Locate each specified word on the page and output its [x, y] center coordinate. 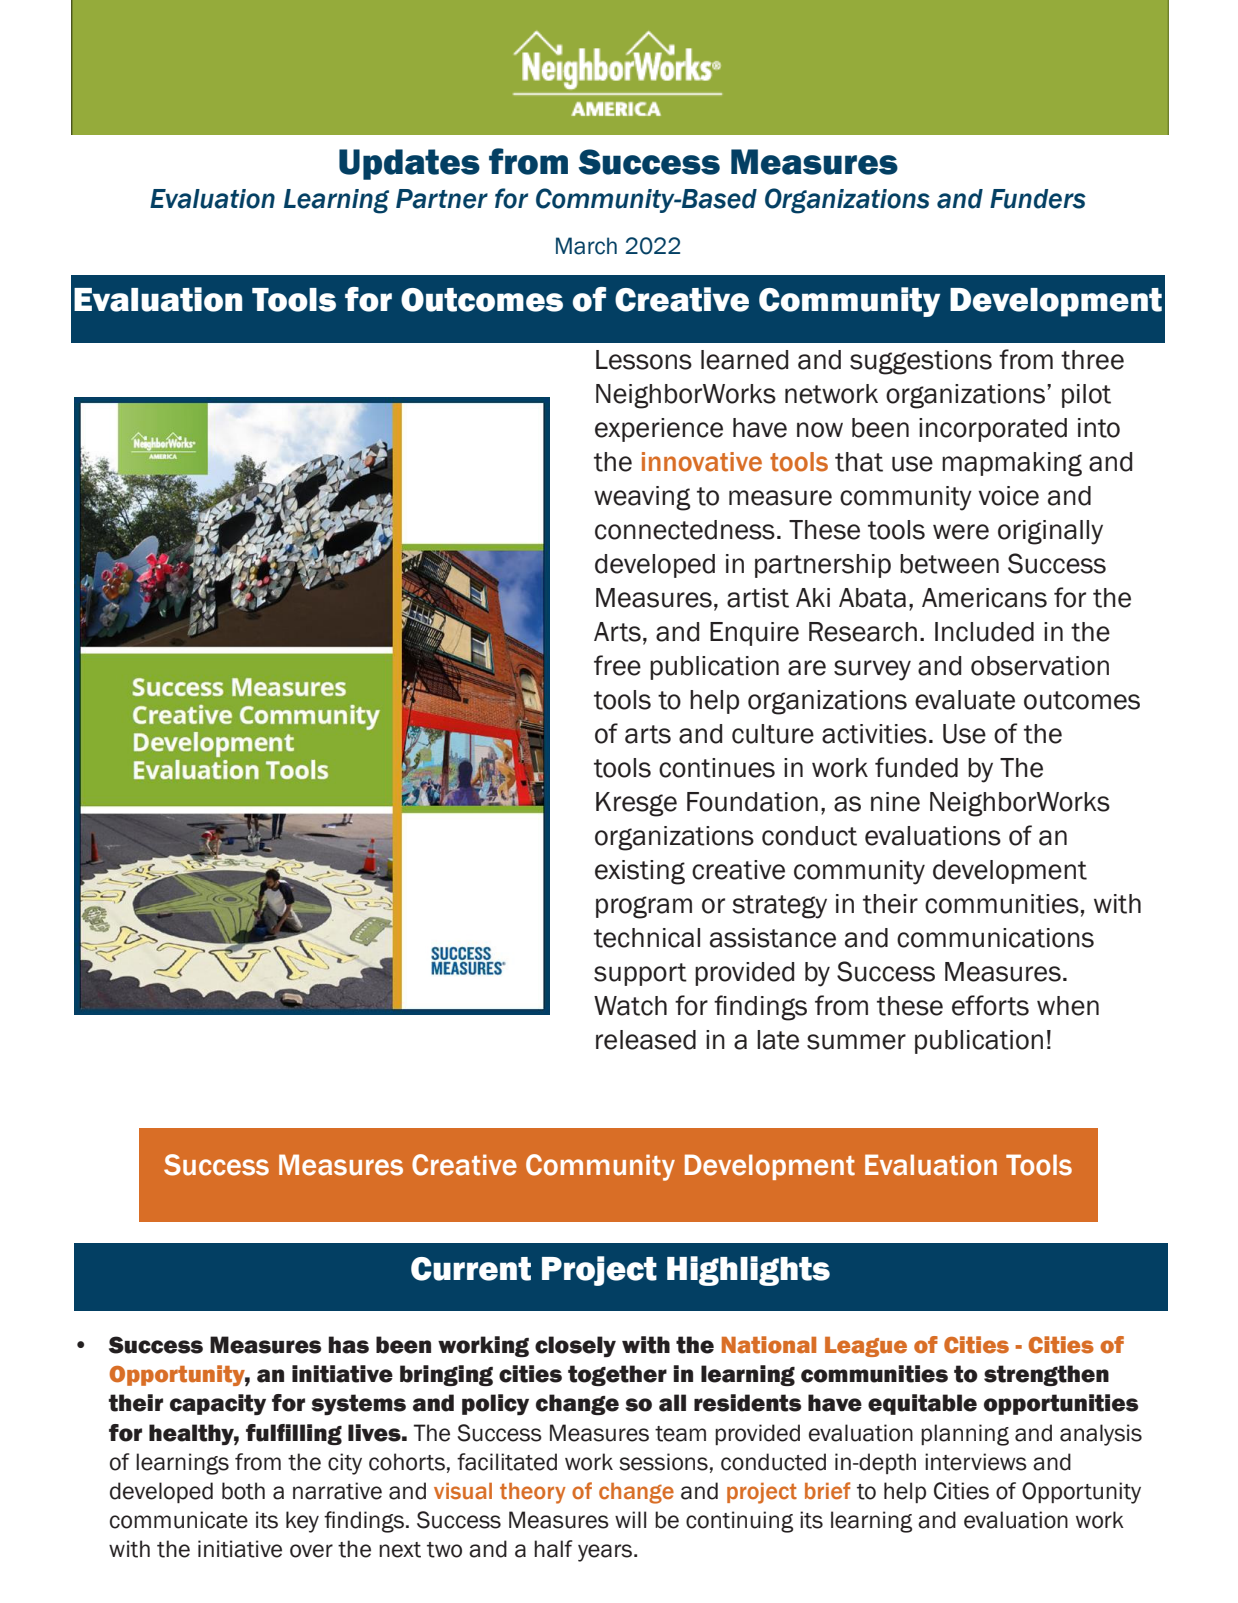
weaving [642, 498]
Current [471, 1269]
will [630, 1519]
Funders [1038, 199]
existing [640, 872]
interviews [976, 1462]
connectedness [685, 530]
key [302, 1522]
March [586, 246]
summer [856, 1042]
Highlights [748, 1271]
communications [995, 938]
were [961, 532]
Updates [409, 164]
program [644, 907]
